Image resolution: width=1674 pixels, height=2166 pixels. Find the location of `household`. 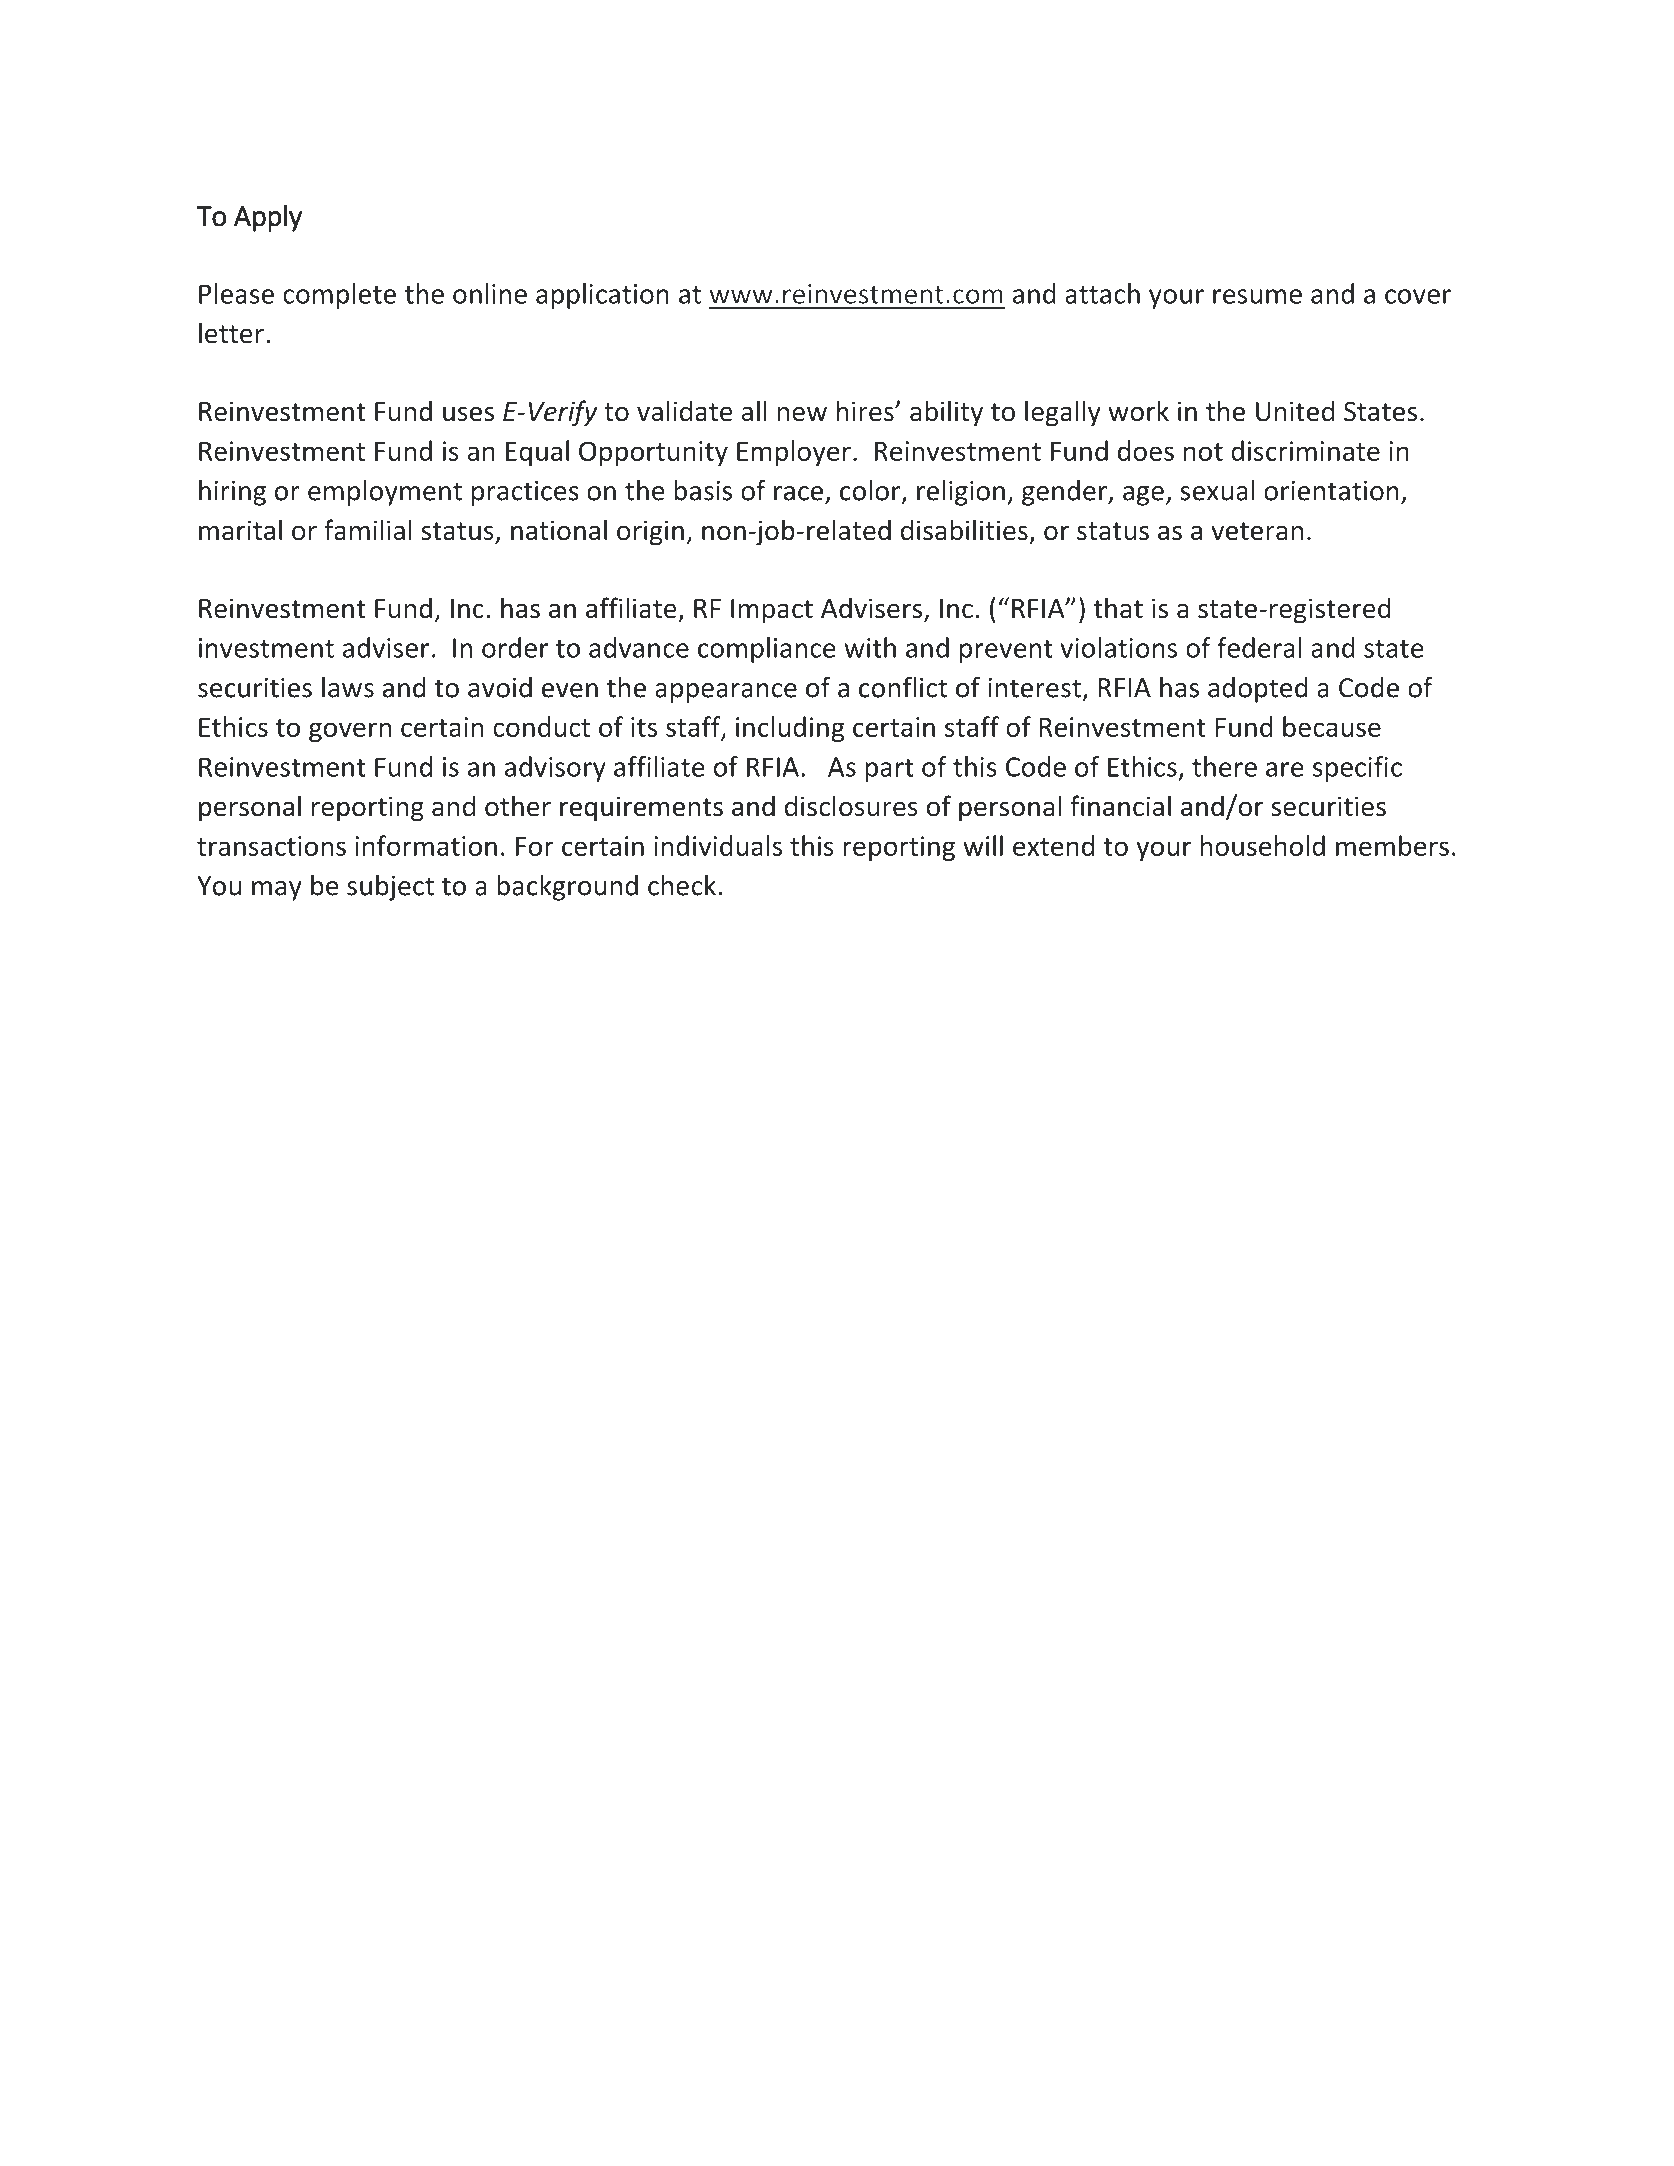

household is located at coordinates (1262, 845).
